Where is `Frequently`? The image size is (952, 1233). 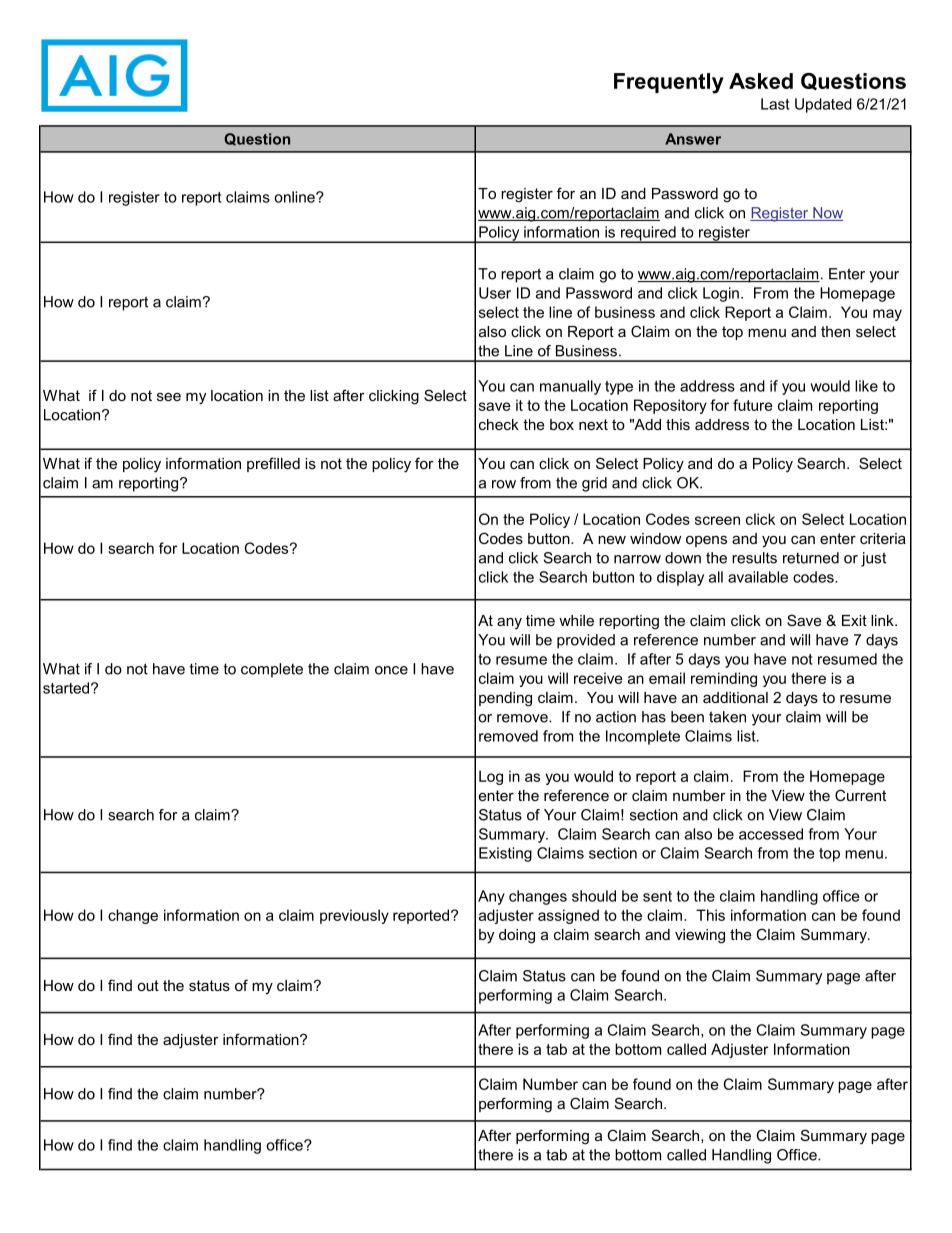
Frequently is located at coordinates (669, 83).
